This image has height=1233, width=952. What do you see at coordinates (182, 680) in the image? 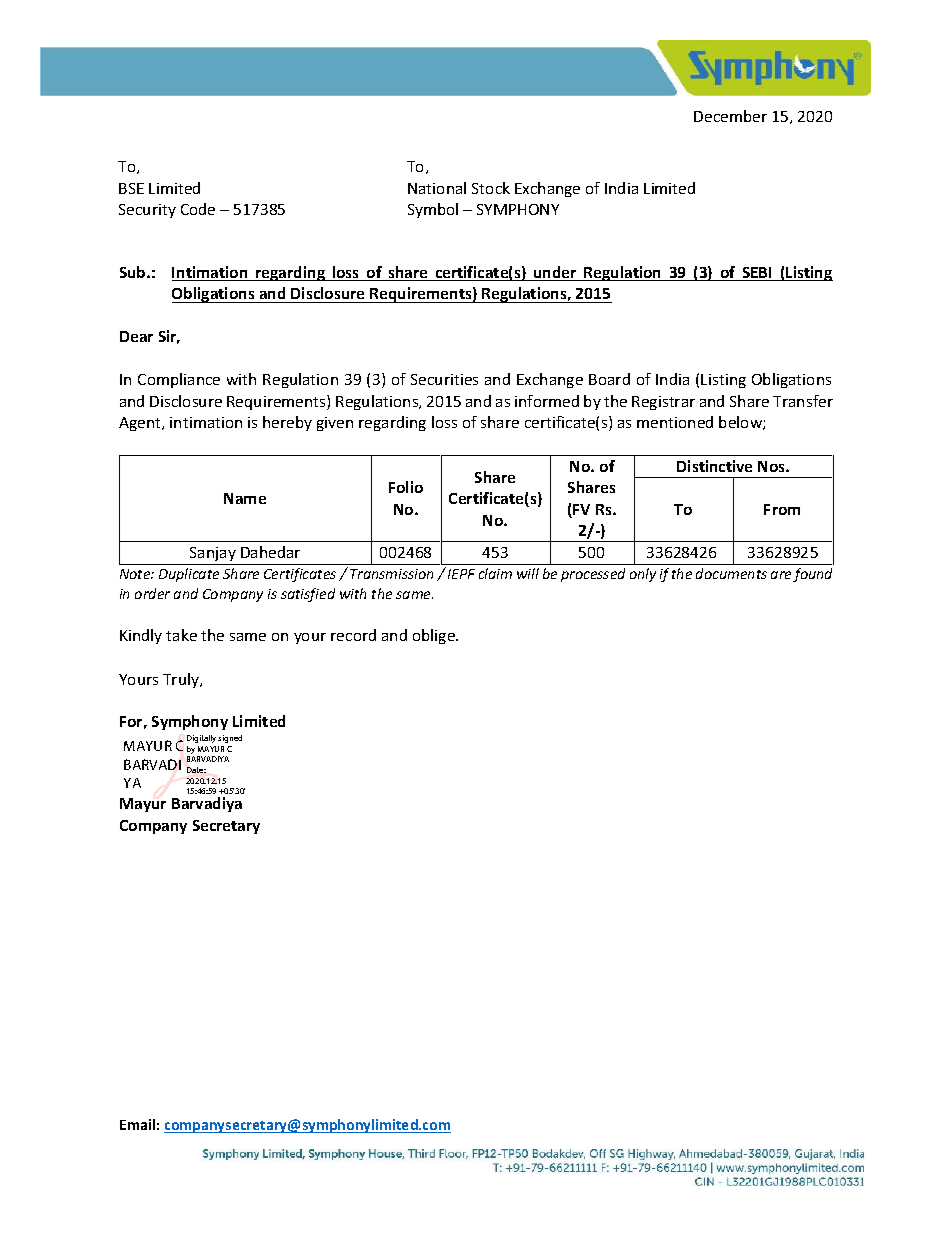
I see `Truly` at bounding box center [182, 680].
